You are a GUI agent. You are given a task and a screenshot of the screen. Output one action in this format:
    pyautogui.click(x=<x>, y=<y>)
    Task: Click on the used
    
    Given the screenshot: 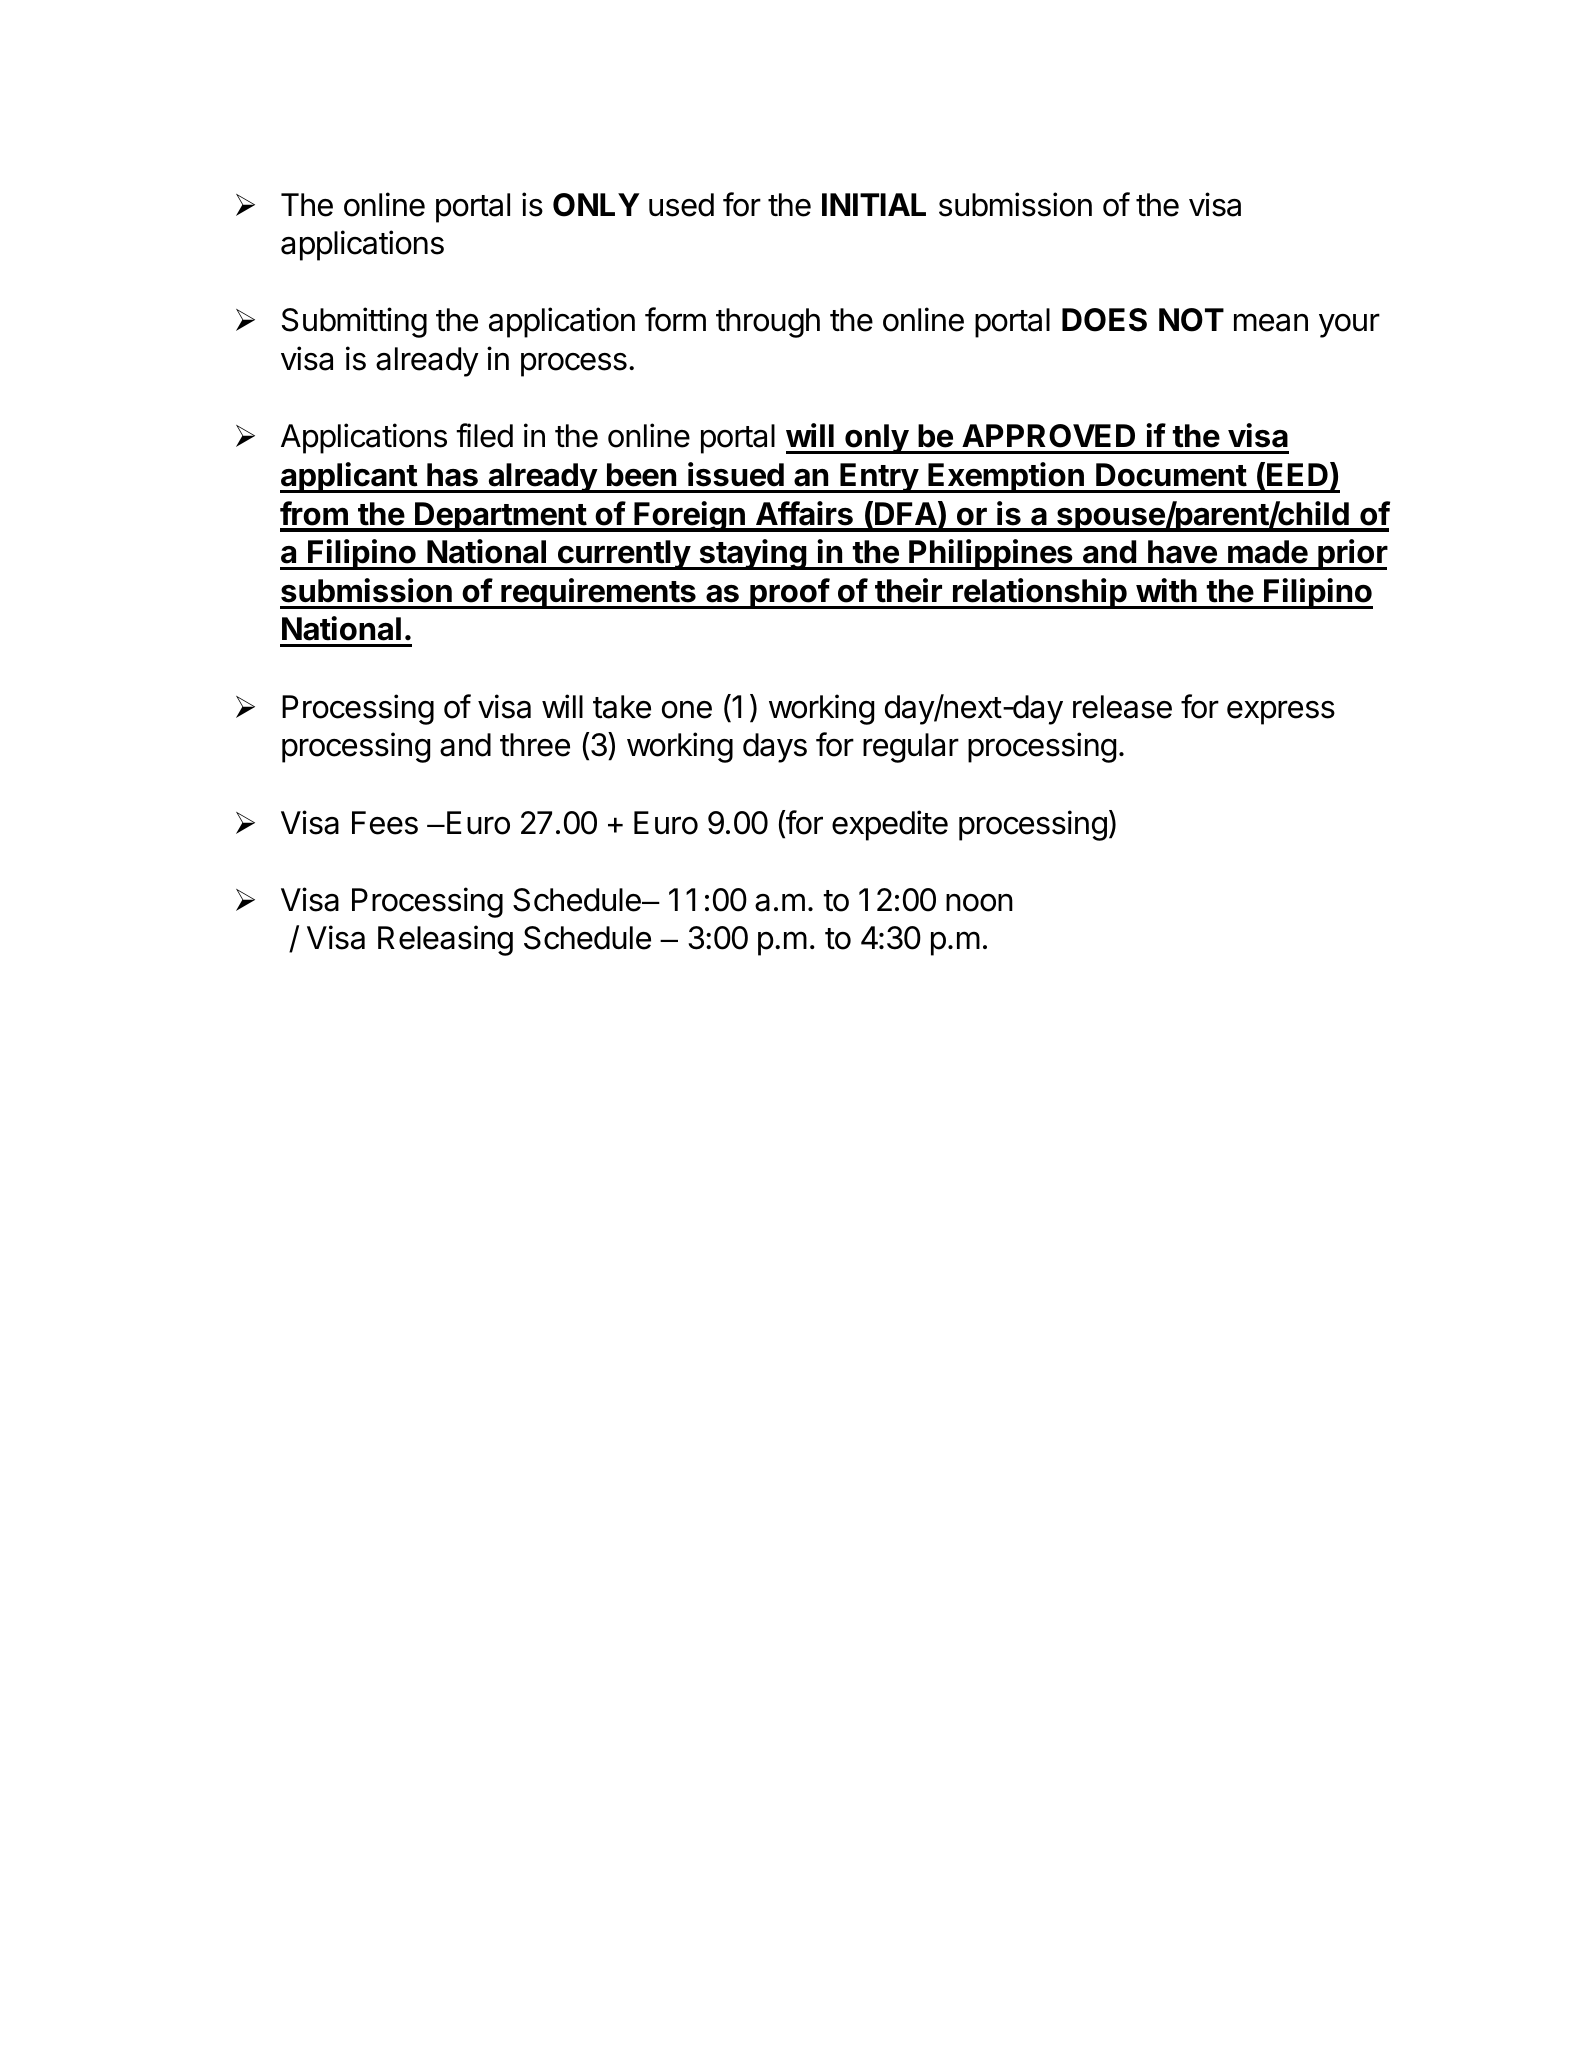 What is the action you would take?
    pyautogui.click(x=681, y=205)
